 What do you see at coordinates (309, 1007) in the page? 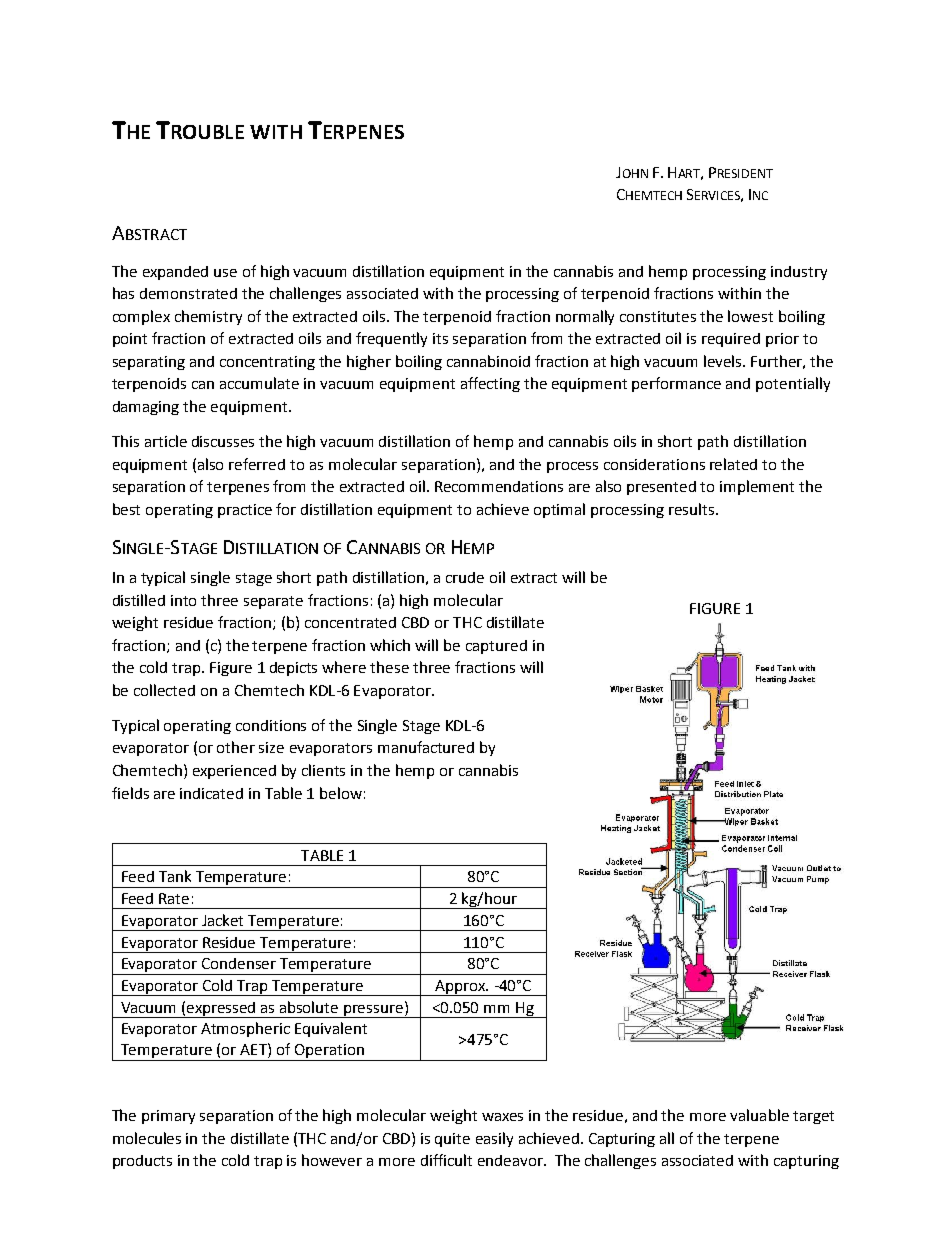
I see `absolute` at bounding box center [309, 1007].
